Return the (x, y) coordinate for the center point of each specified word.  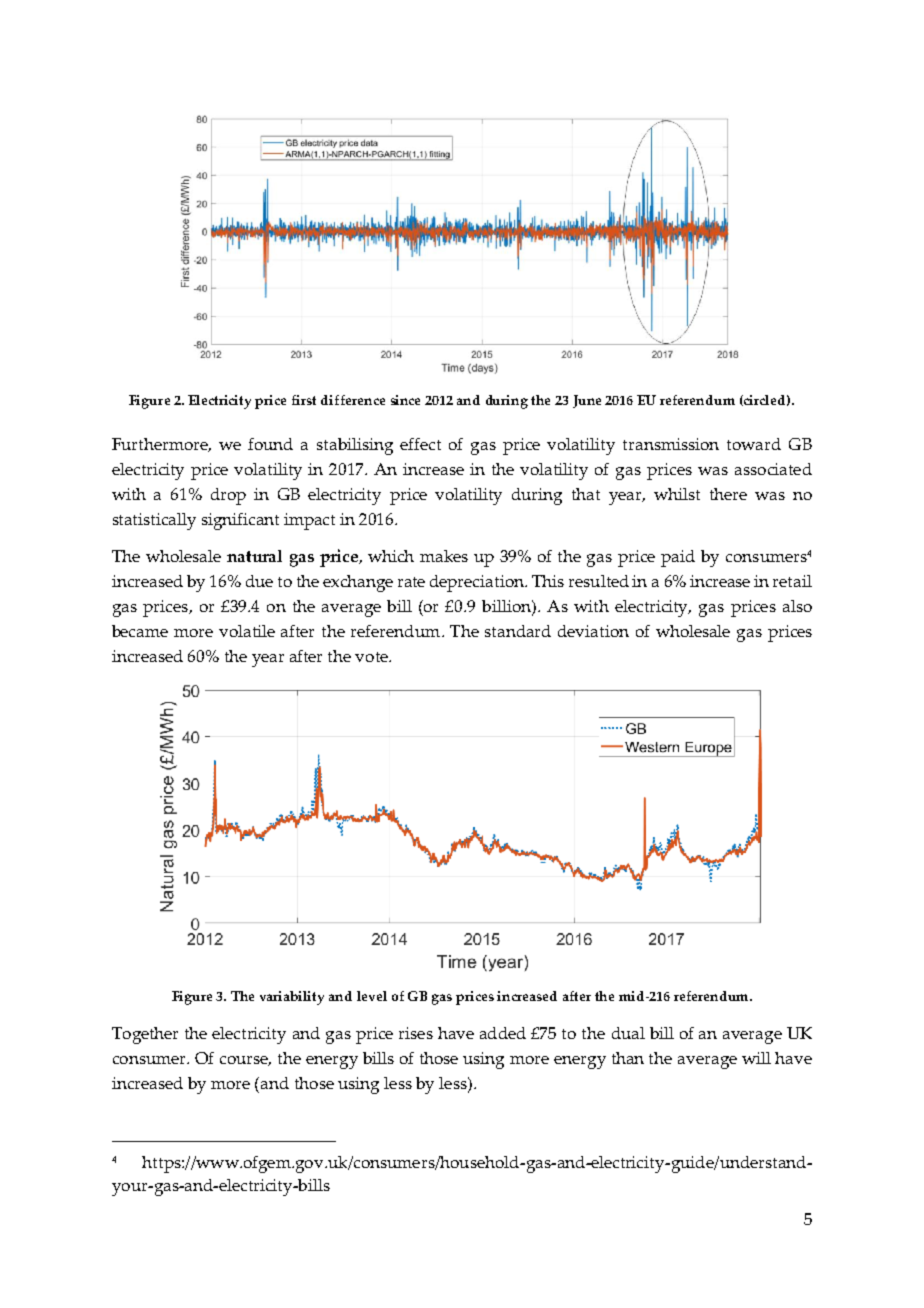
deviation (593, 631)
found (270, 444)
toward (754, 444)
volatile (247, 631)
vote (372, 657)
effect (420, 444)
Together (145, 1035)
